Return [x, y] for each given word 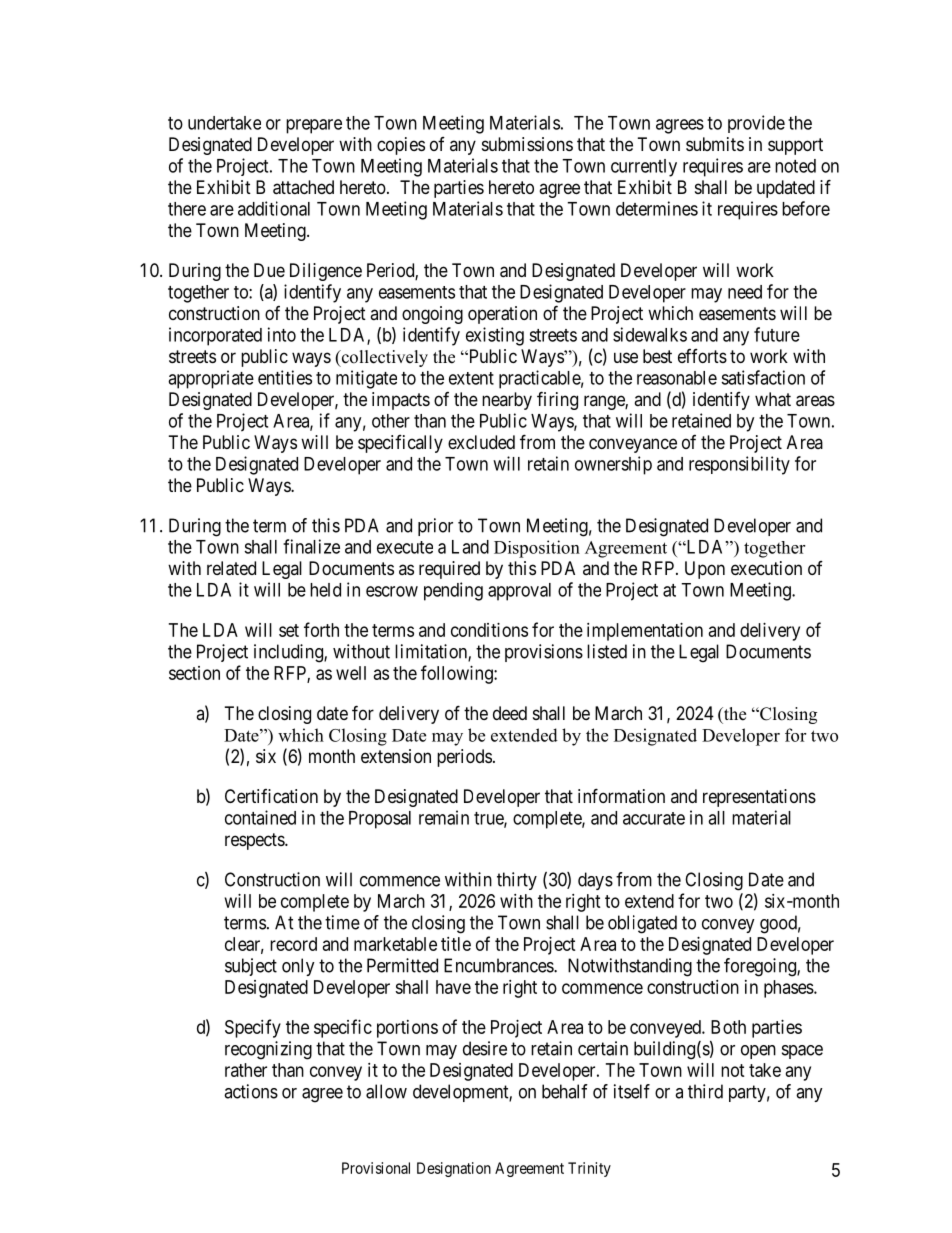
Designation [454, 1169]
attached [303, 187]
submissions [527, 144]
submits [715, 144]
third [705, 1091]
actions [251, 1091]
